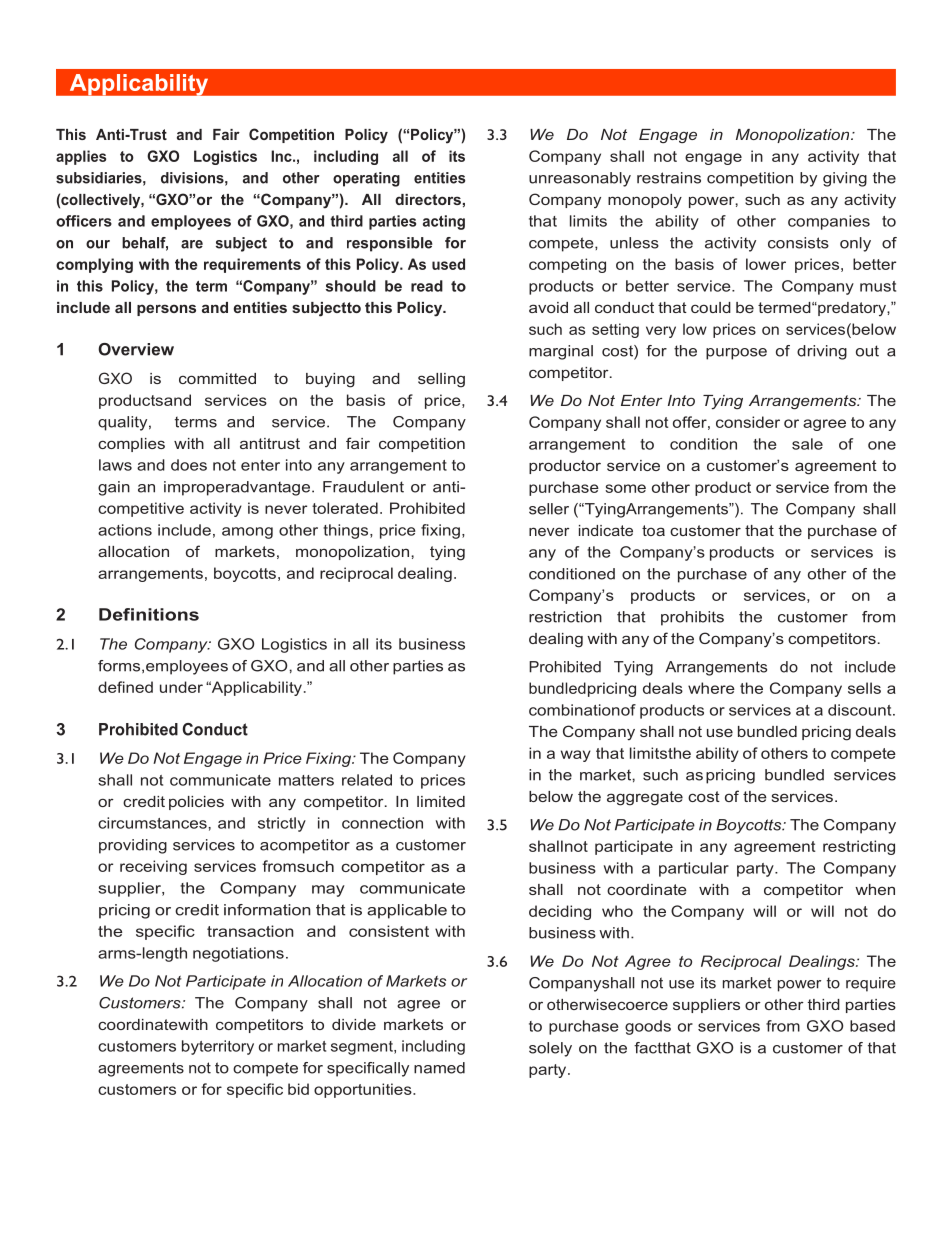  What do you see at coordinates (441, 380) in the document?
I see `selling` at bounding box center [441, 380].
